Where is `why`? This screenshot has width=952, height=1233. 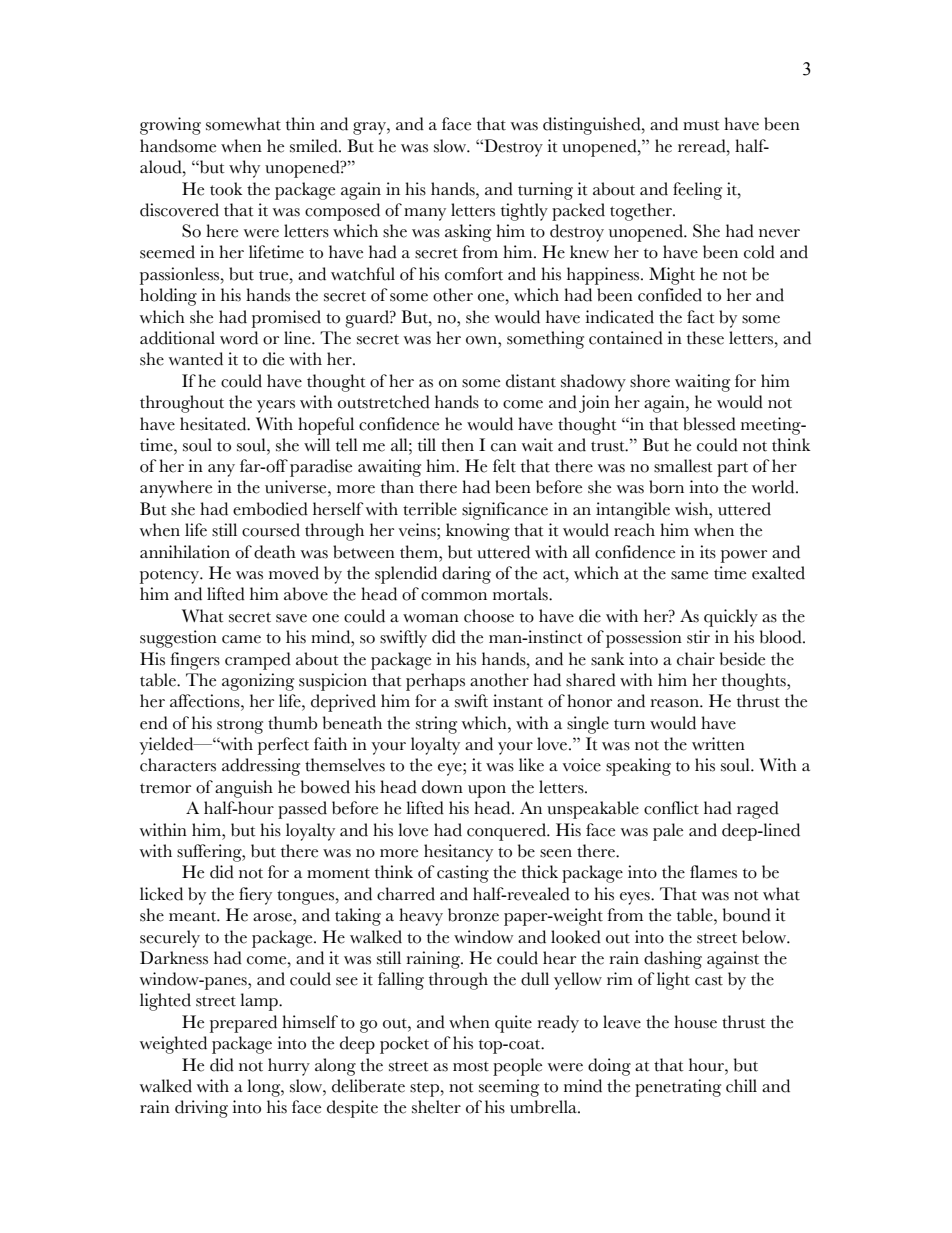 why is located at coordinates (244, 169).
